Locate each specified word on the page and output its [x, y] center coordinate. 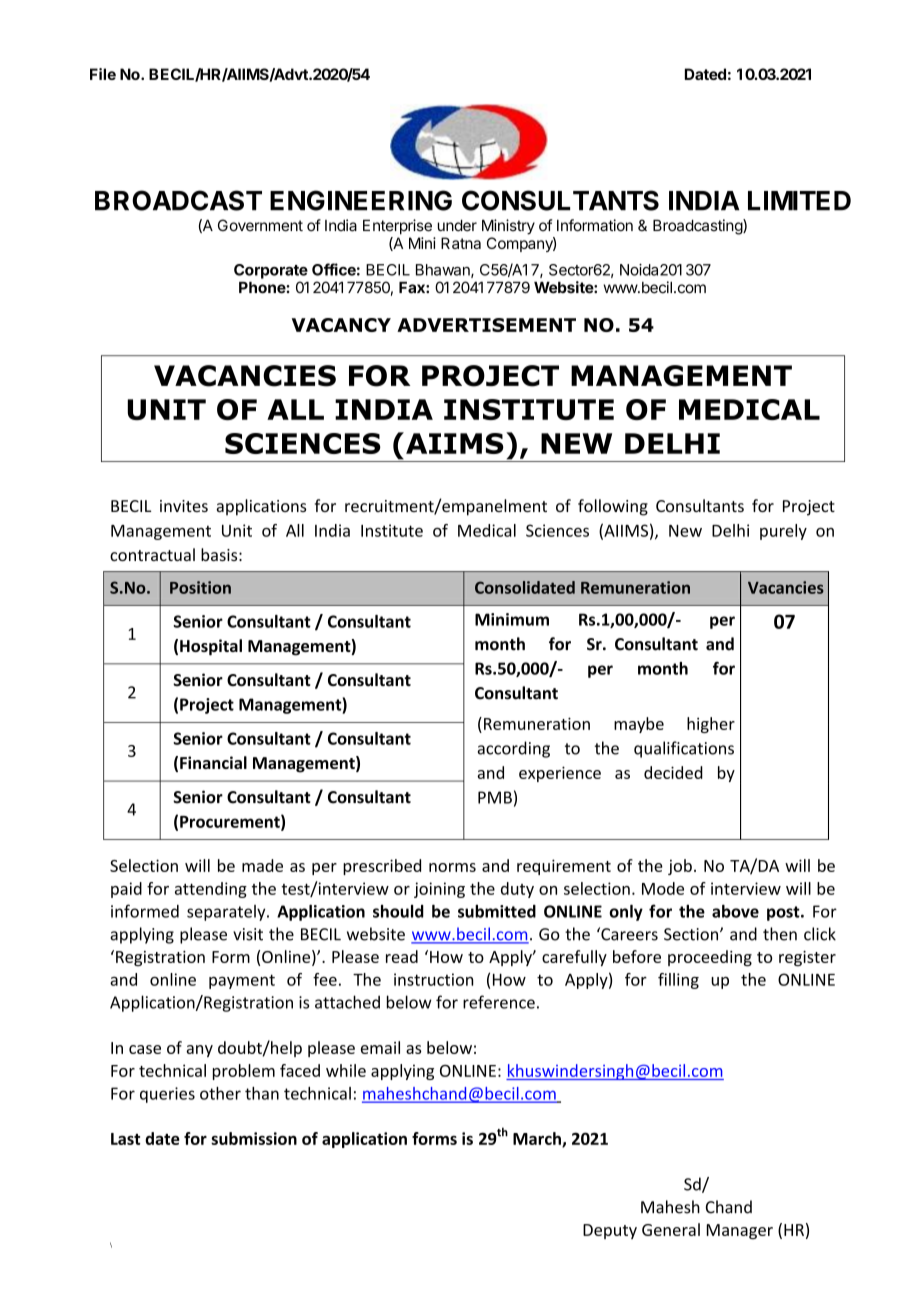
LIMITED [799, 200]
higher [711, 725]
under [457, 226]
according [514, 749]
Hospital [211, 647]
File [103, 74]
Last [125, 1139]
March [538, 1139]
